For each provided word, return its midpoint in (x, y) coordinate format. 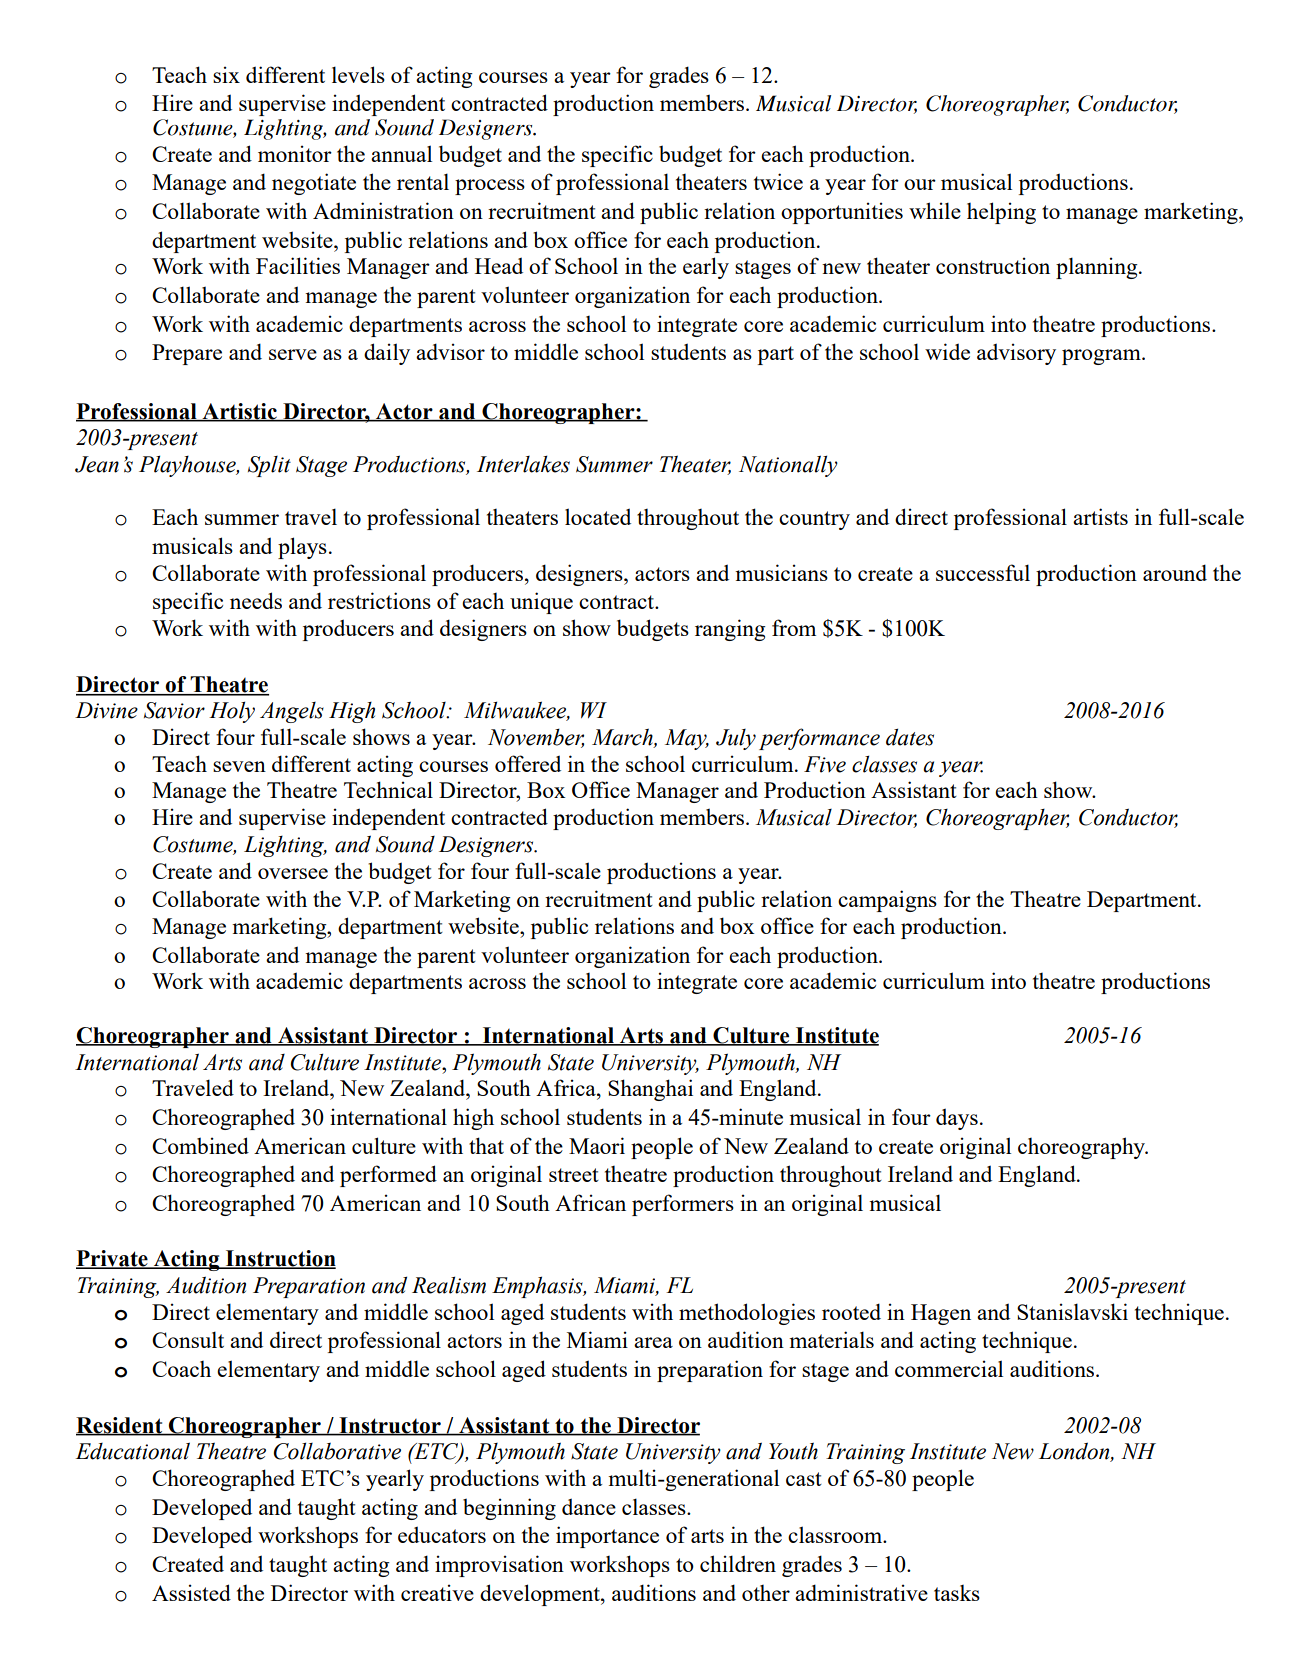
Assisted (191, 1592)
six (226, 74)
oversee (293, 873)
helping (1001, 213)
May (687, 739)
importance (607, 1537)
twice (778, 181)
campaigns (887, 901)
